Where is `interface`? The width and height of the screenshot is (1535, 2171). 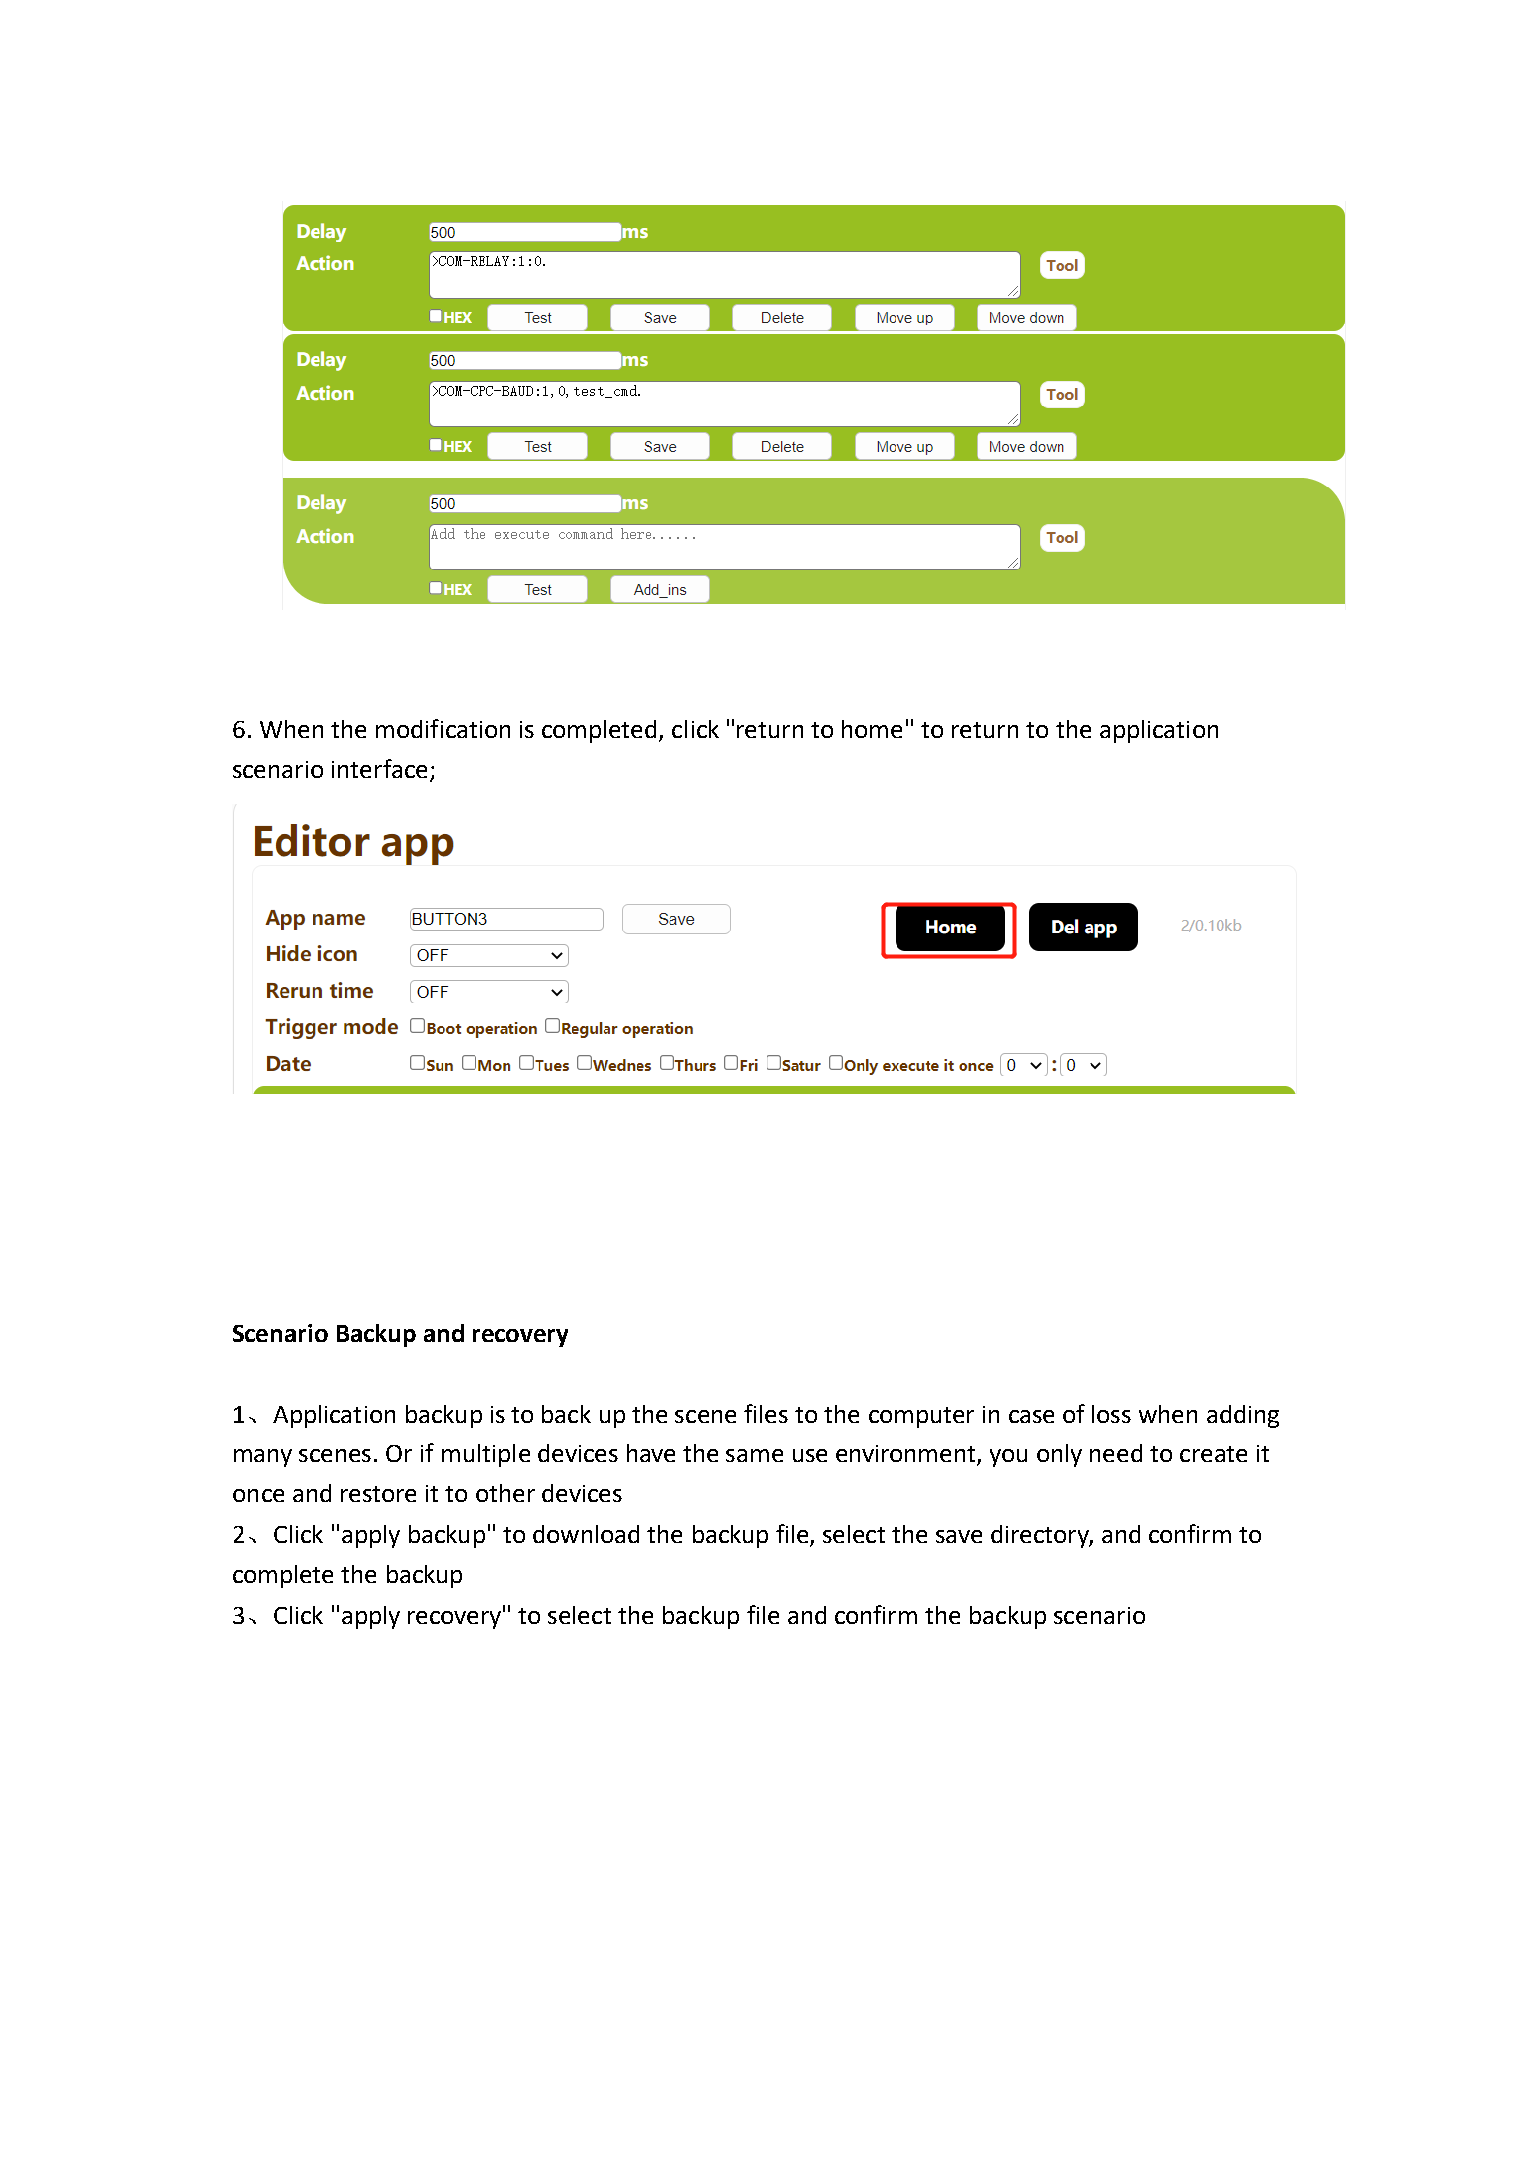 interface is located at coordinates (379, 768).
